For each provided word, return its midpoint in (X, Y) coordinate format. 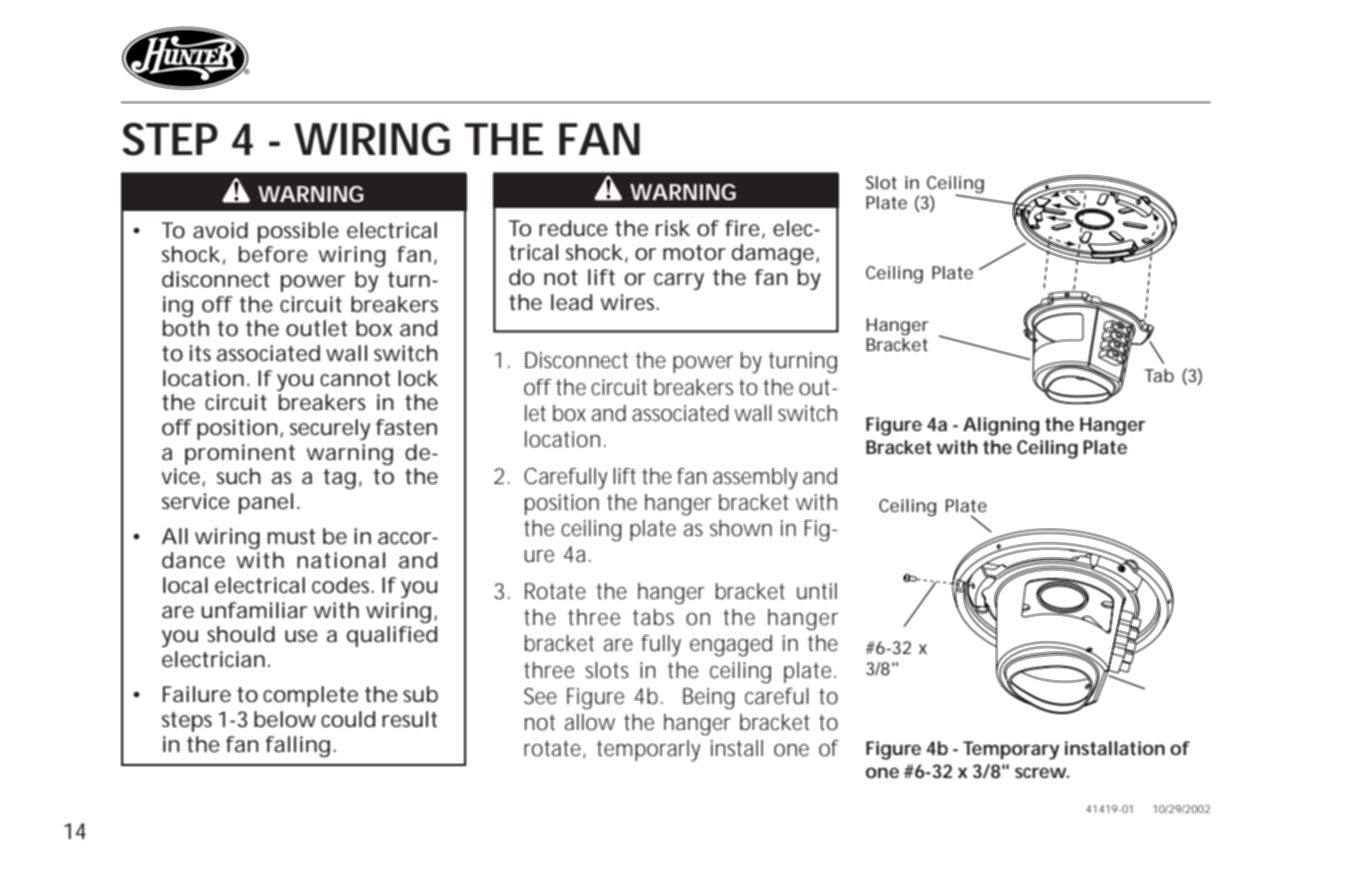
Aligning (1001, 426)
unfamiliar (254, 610)
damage (774, 254)
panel (266, 503)
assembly (755, 478)
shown (741, 528)
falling (297, 746)
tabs (653, 617)
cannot (355, 379)
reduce (573, 228)
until (817, 591)
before (273, 254)
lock (418, 378)
